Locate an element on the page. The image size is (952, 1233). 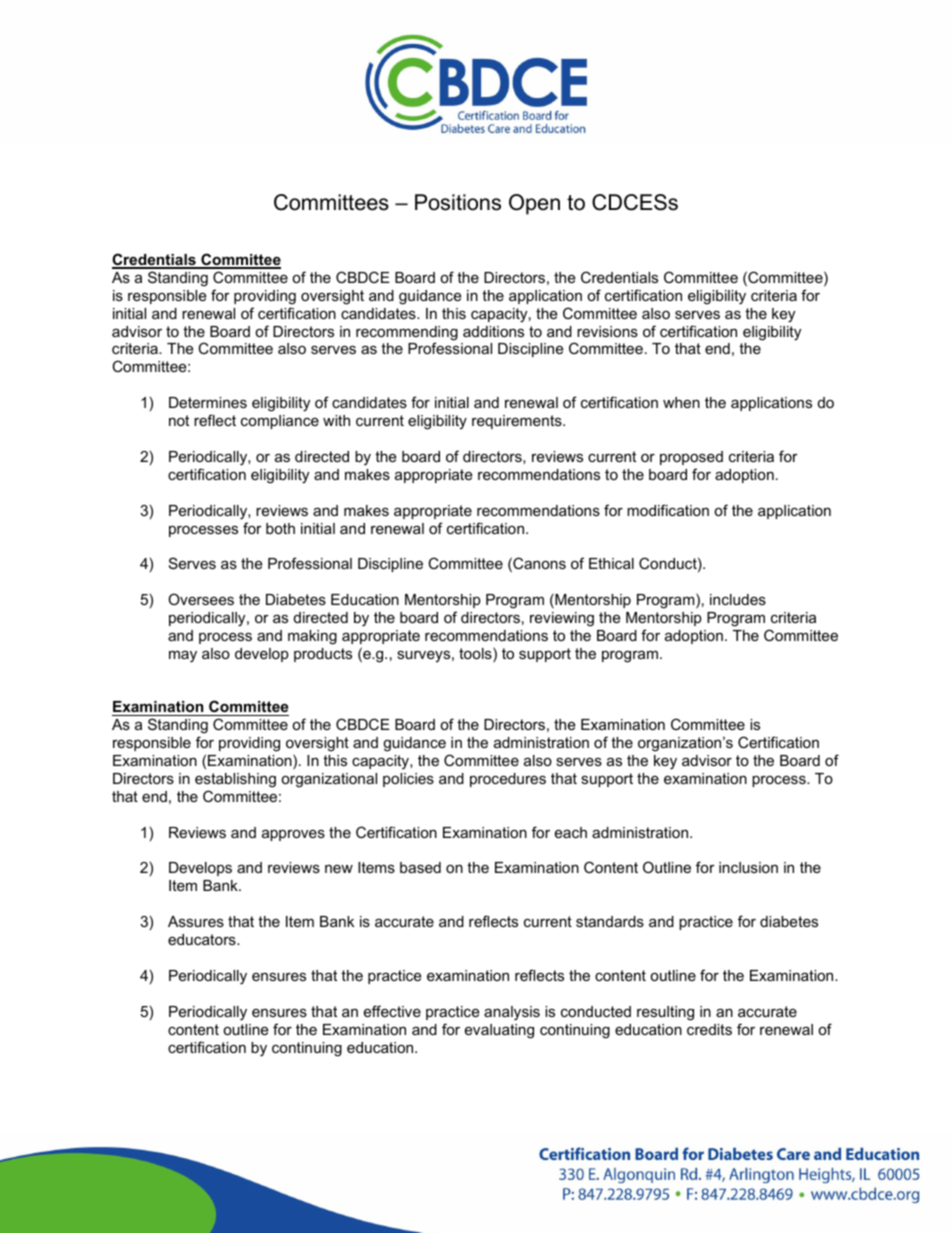
Open is located at coordinates (534, 204).
